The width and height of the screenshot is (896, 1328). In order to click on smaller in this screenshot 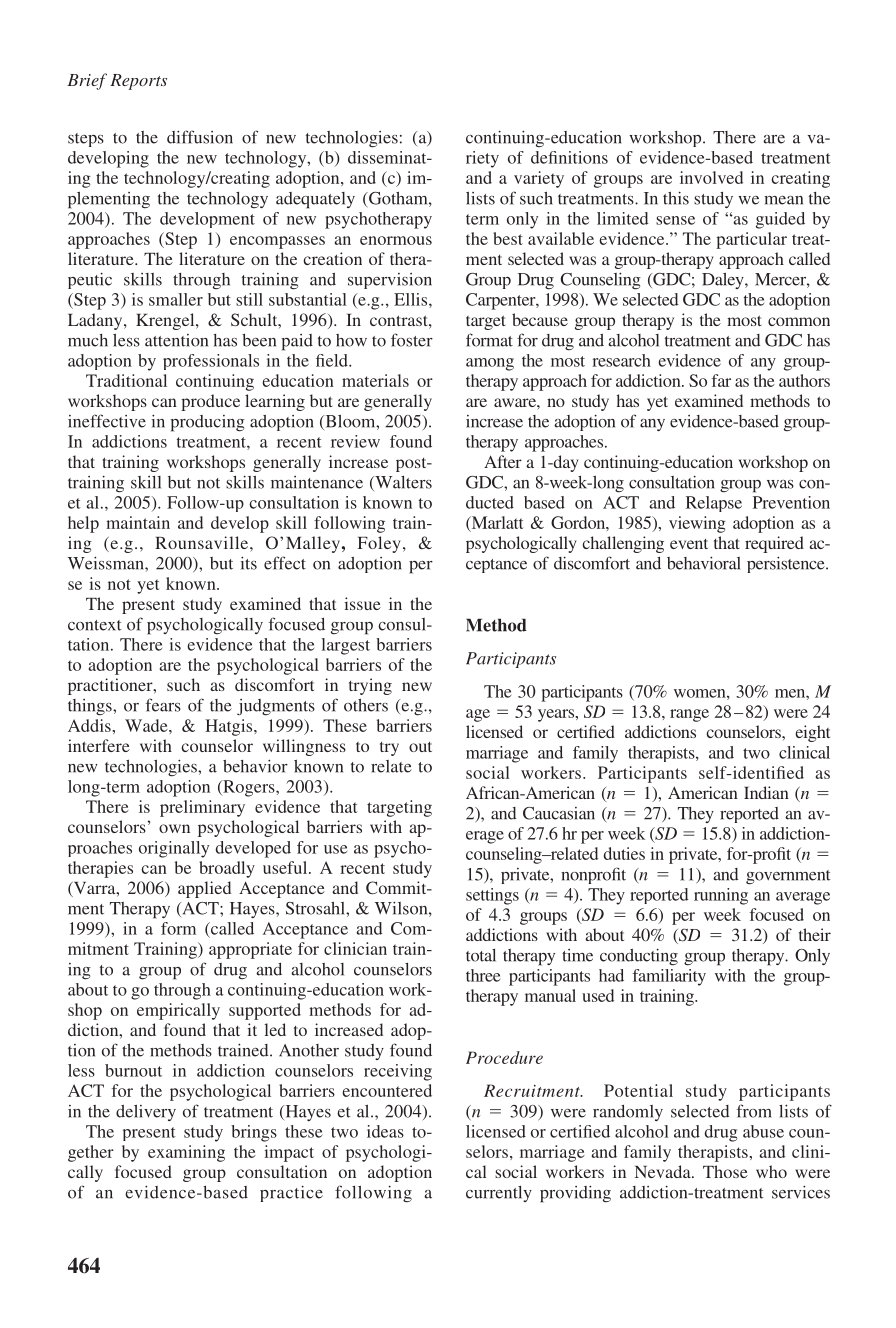, I will do `click(176, 299)`.
